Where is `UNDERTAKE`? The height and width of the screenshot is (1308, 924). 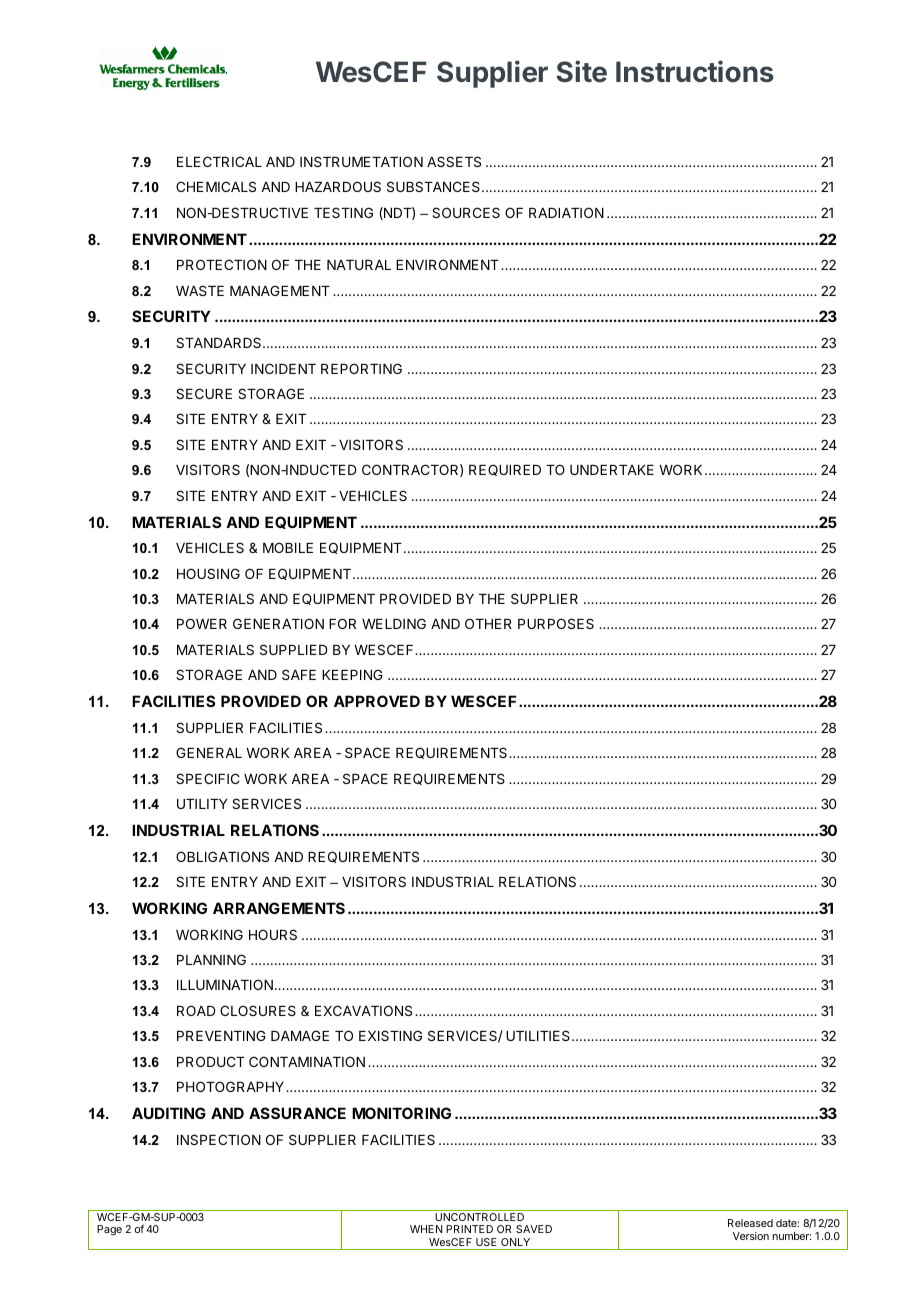
UNDERTAKE is located at coordinates (612, 470).
